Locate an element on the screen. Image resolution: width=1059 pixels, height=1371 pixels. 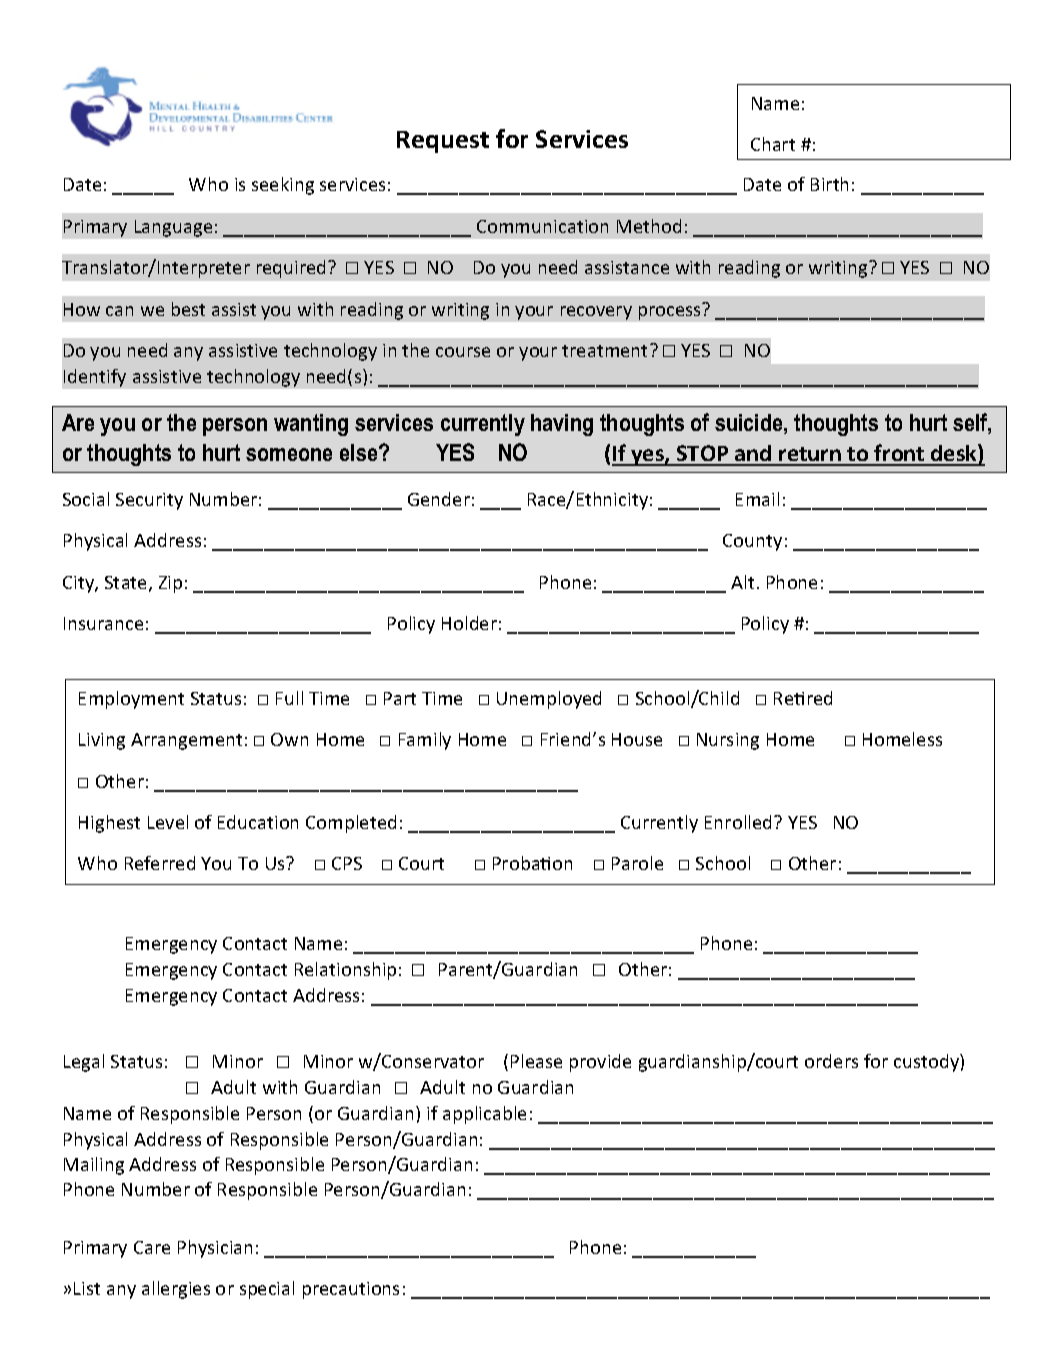
having is located at coordinates (562, 425).
